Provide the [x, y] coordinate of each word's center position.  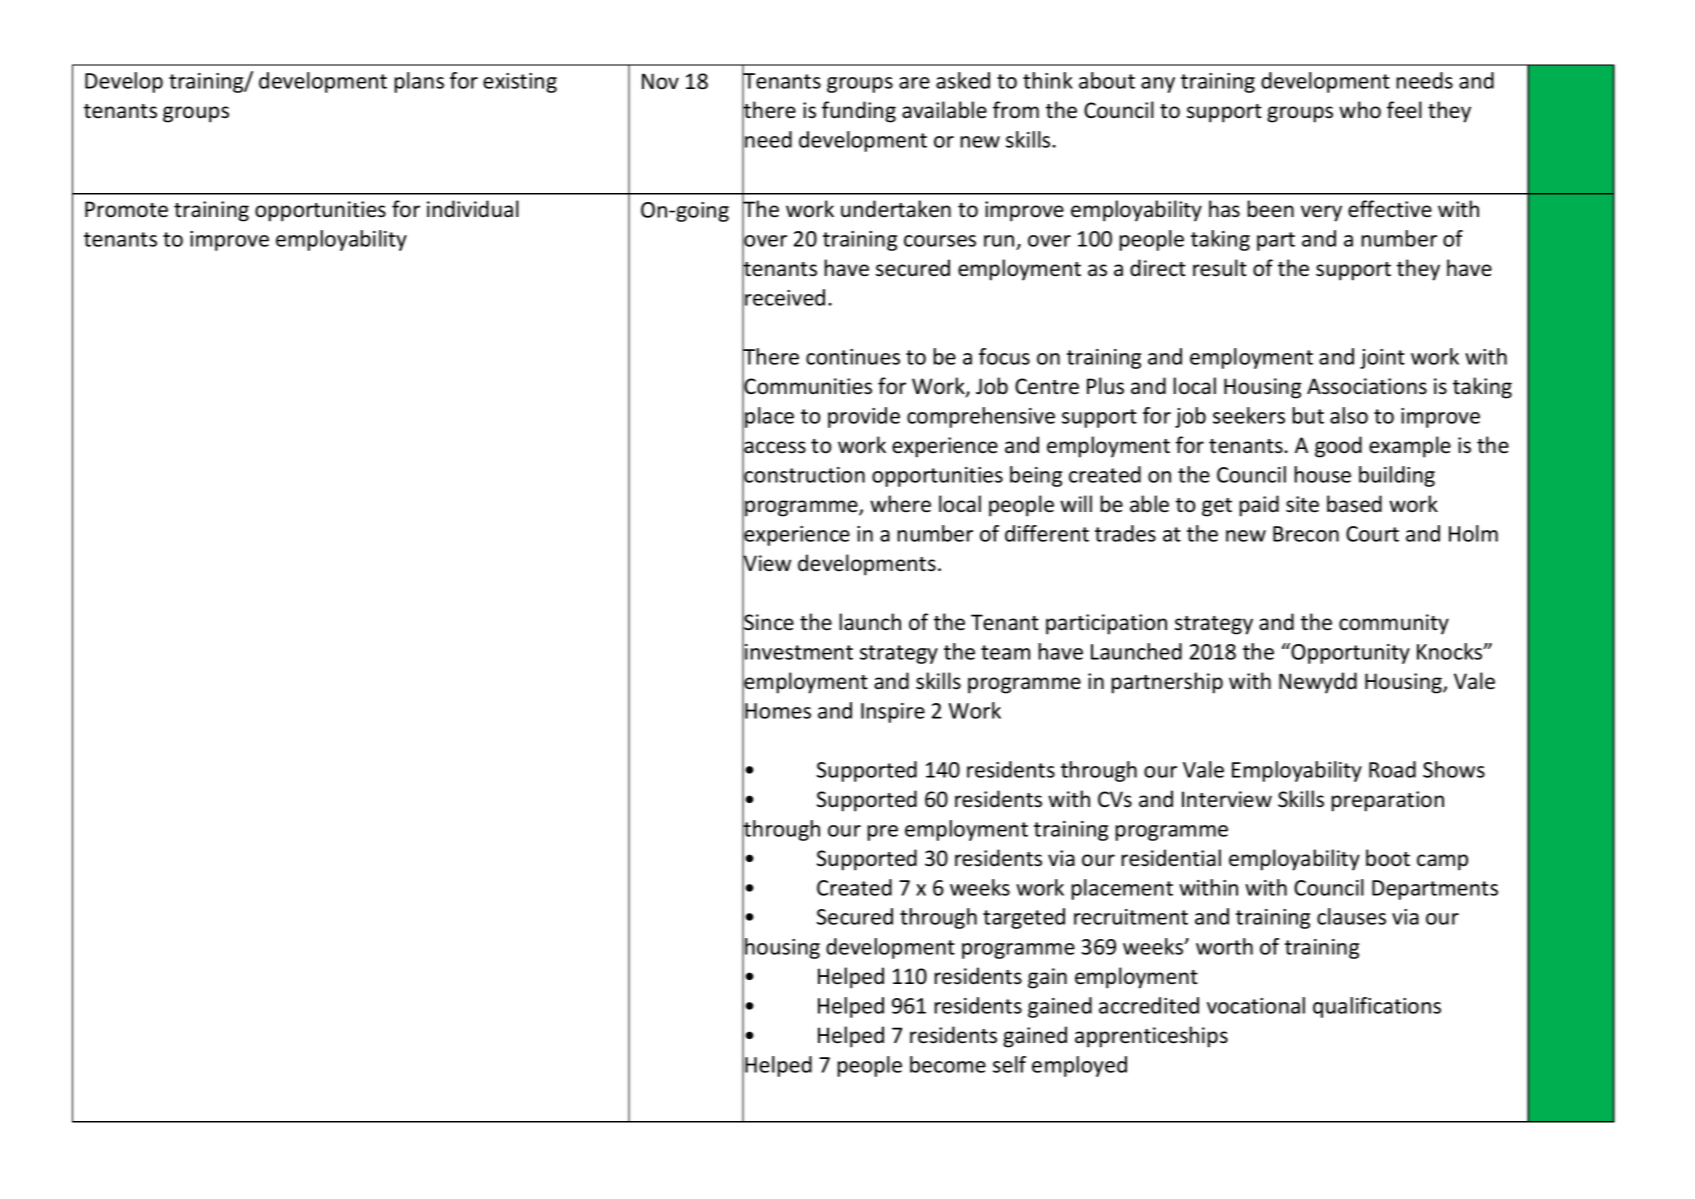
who [1360, 110]
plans [419, 82]
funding [859, 112]
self [1009, 1064]
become [948, 1064]
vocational [1256, 1005]
